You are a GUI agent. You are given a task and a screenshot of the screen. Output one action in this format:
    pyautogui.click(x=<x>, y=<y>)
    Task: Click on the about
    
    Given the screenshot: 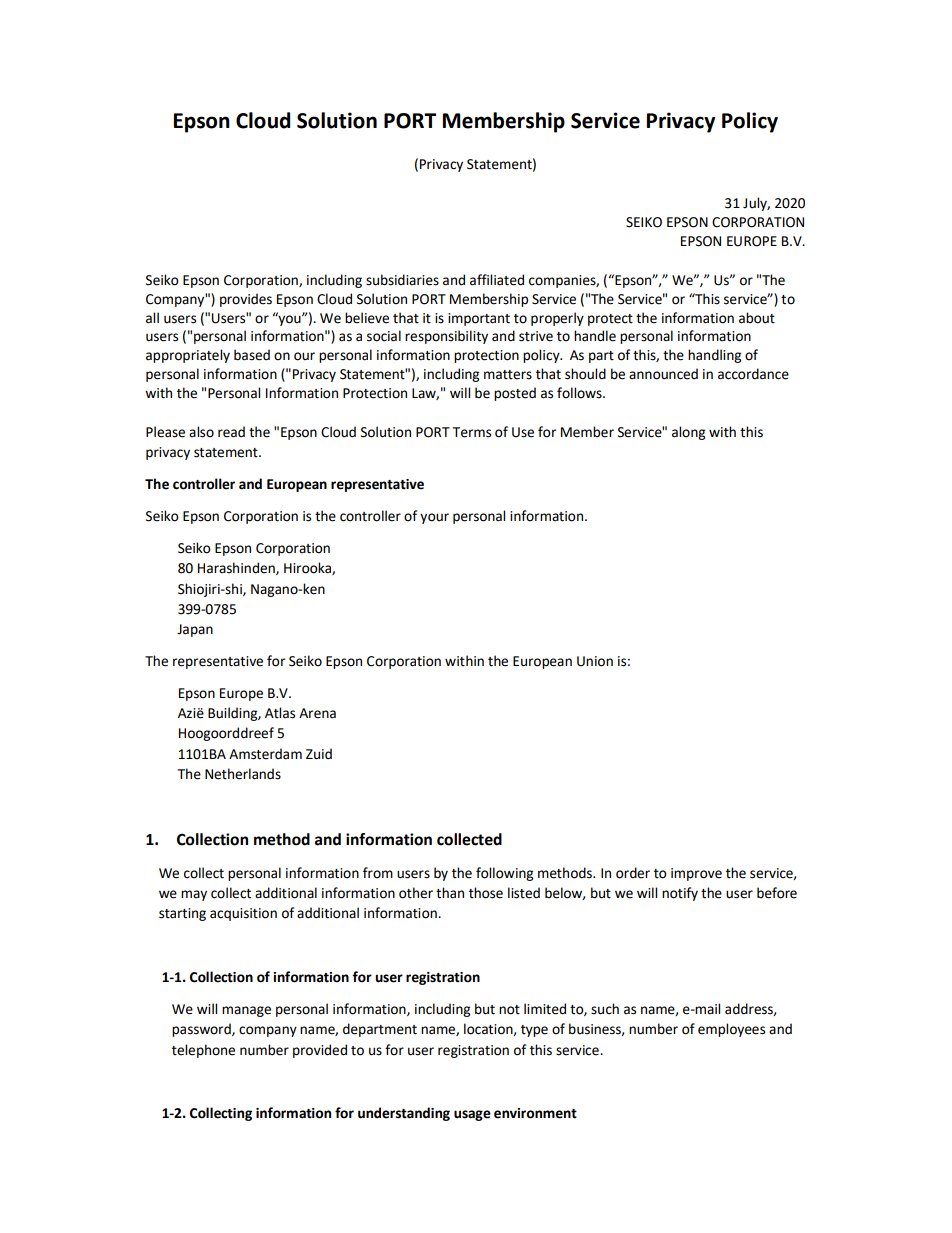 What is the action you would take?
    pyautogui.click(x=757, y=318)
